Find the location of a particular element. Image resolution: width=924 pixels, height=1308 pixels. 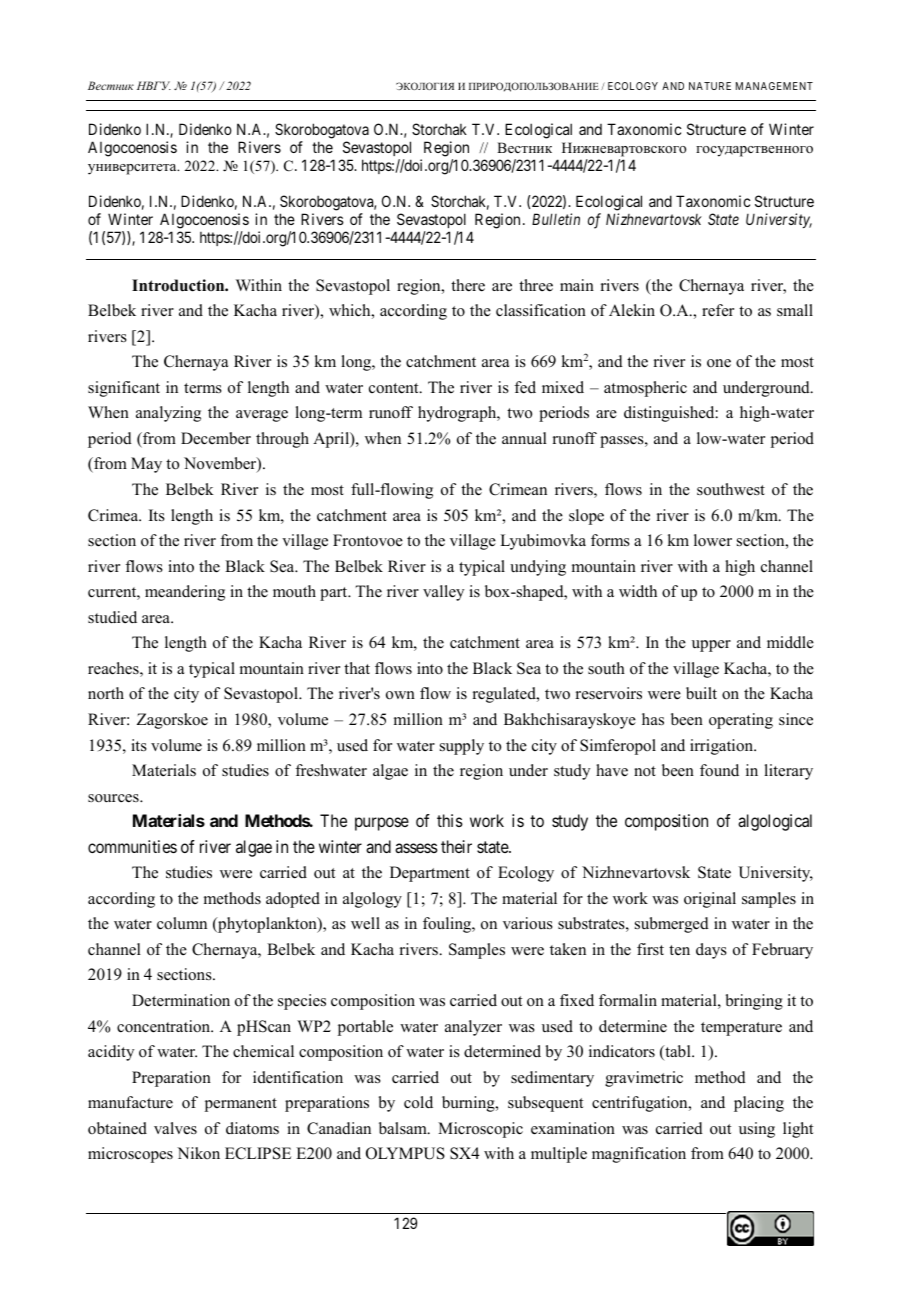

December is located at coordinates (216, 438).
